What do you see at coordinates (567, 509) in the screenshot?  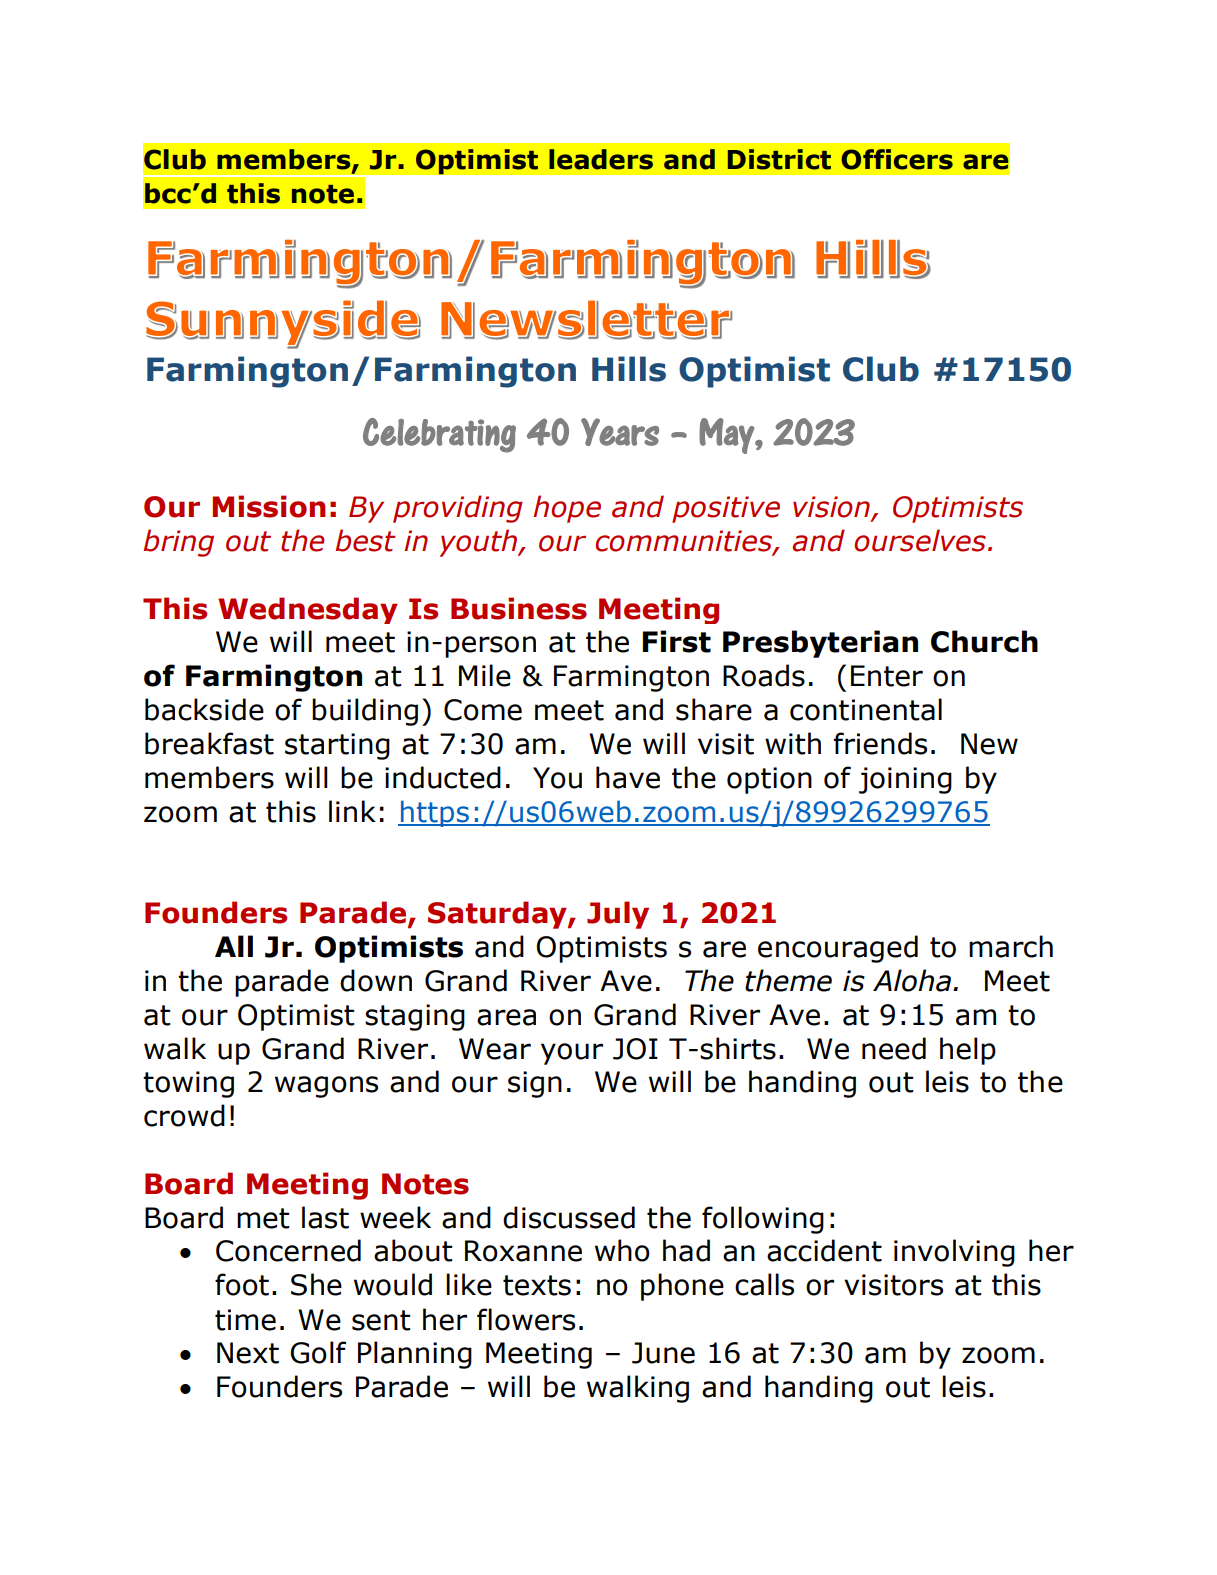 I see `hope` at bounding box center [567, 509].
